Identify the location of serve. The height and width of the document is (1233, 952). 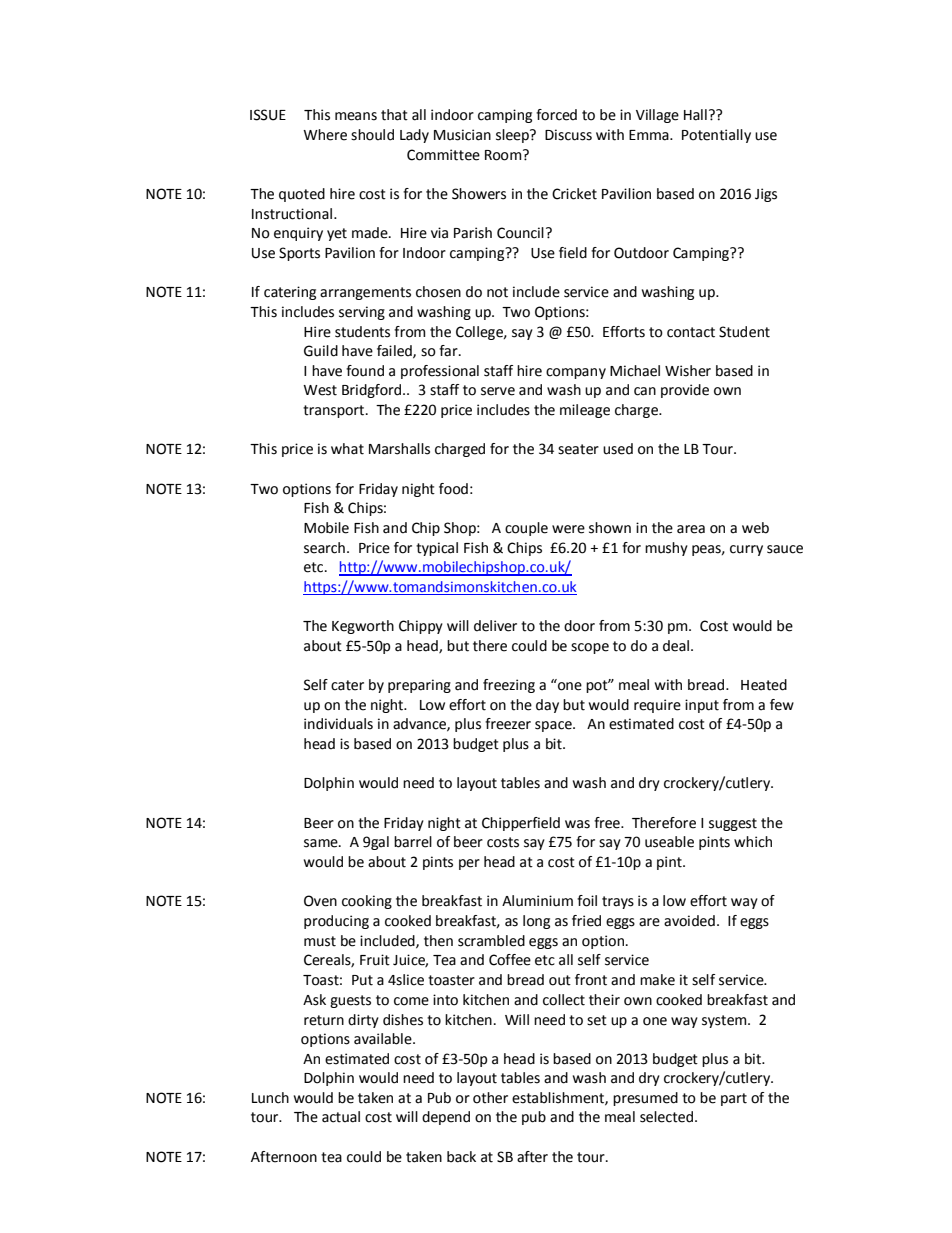
(498, 391).
